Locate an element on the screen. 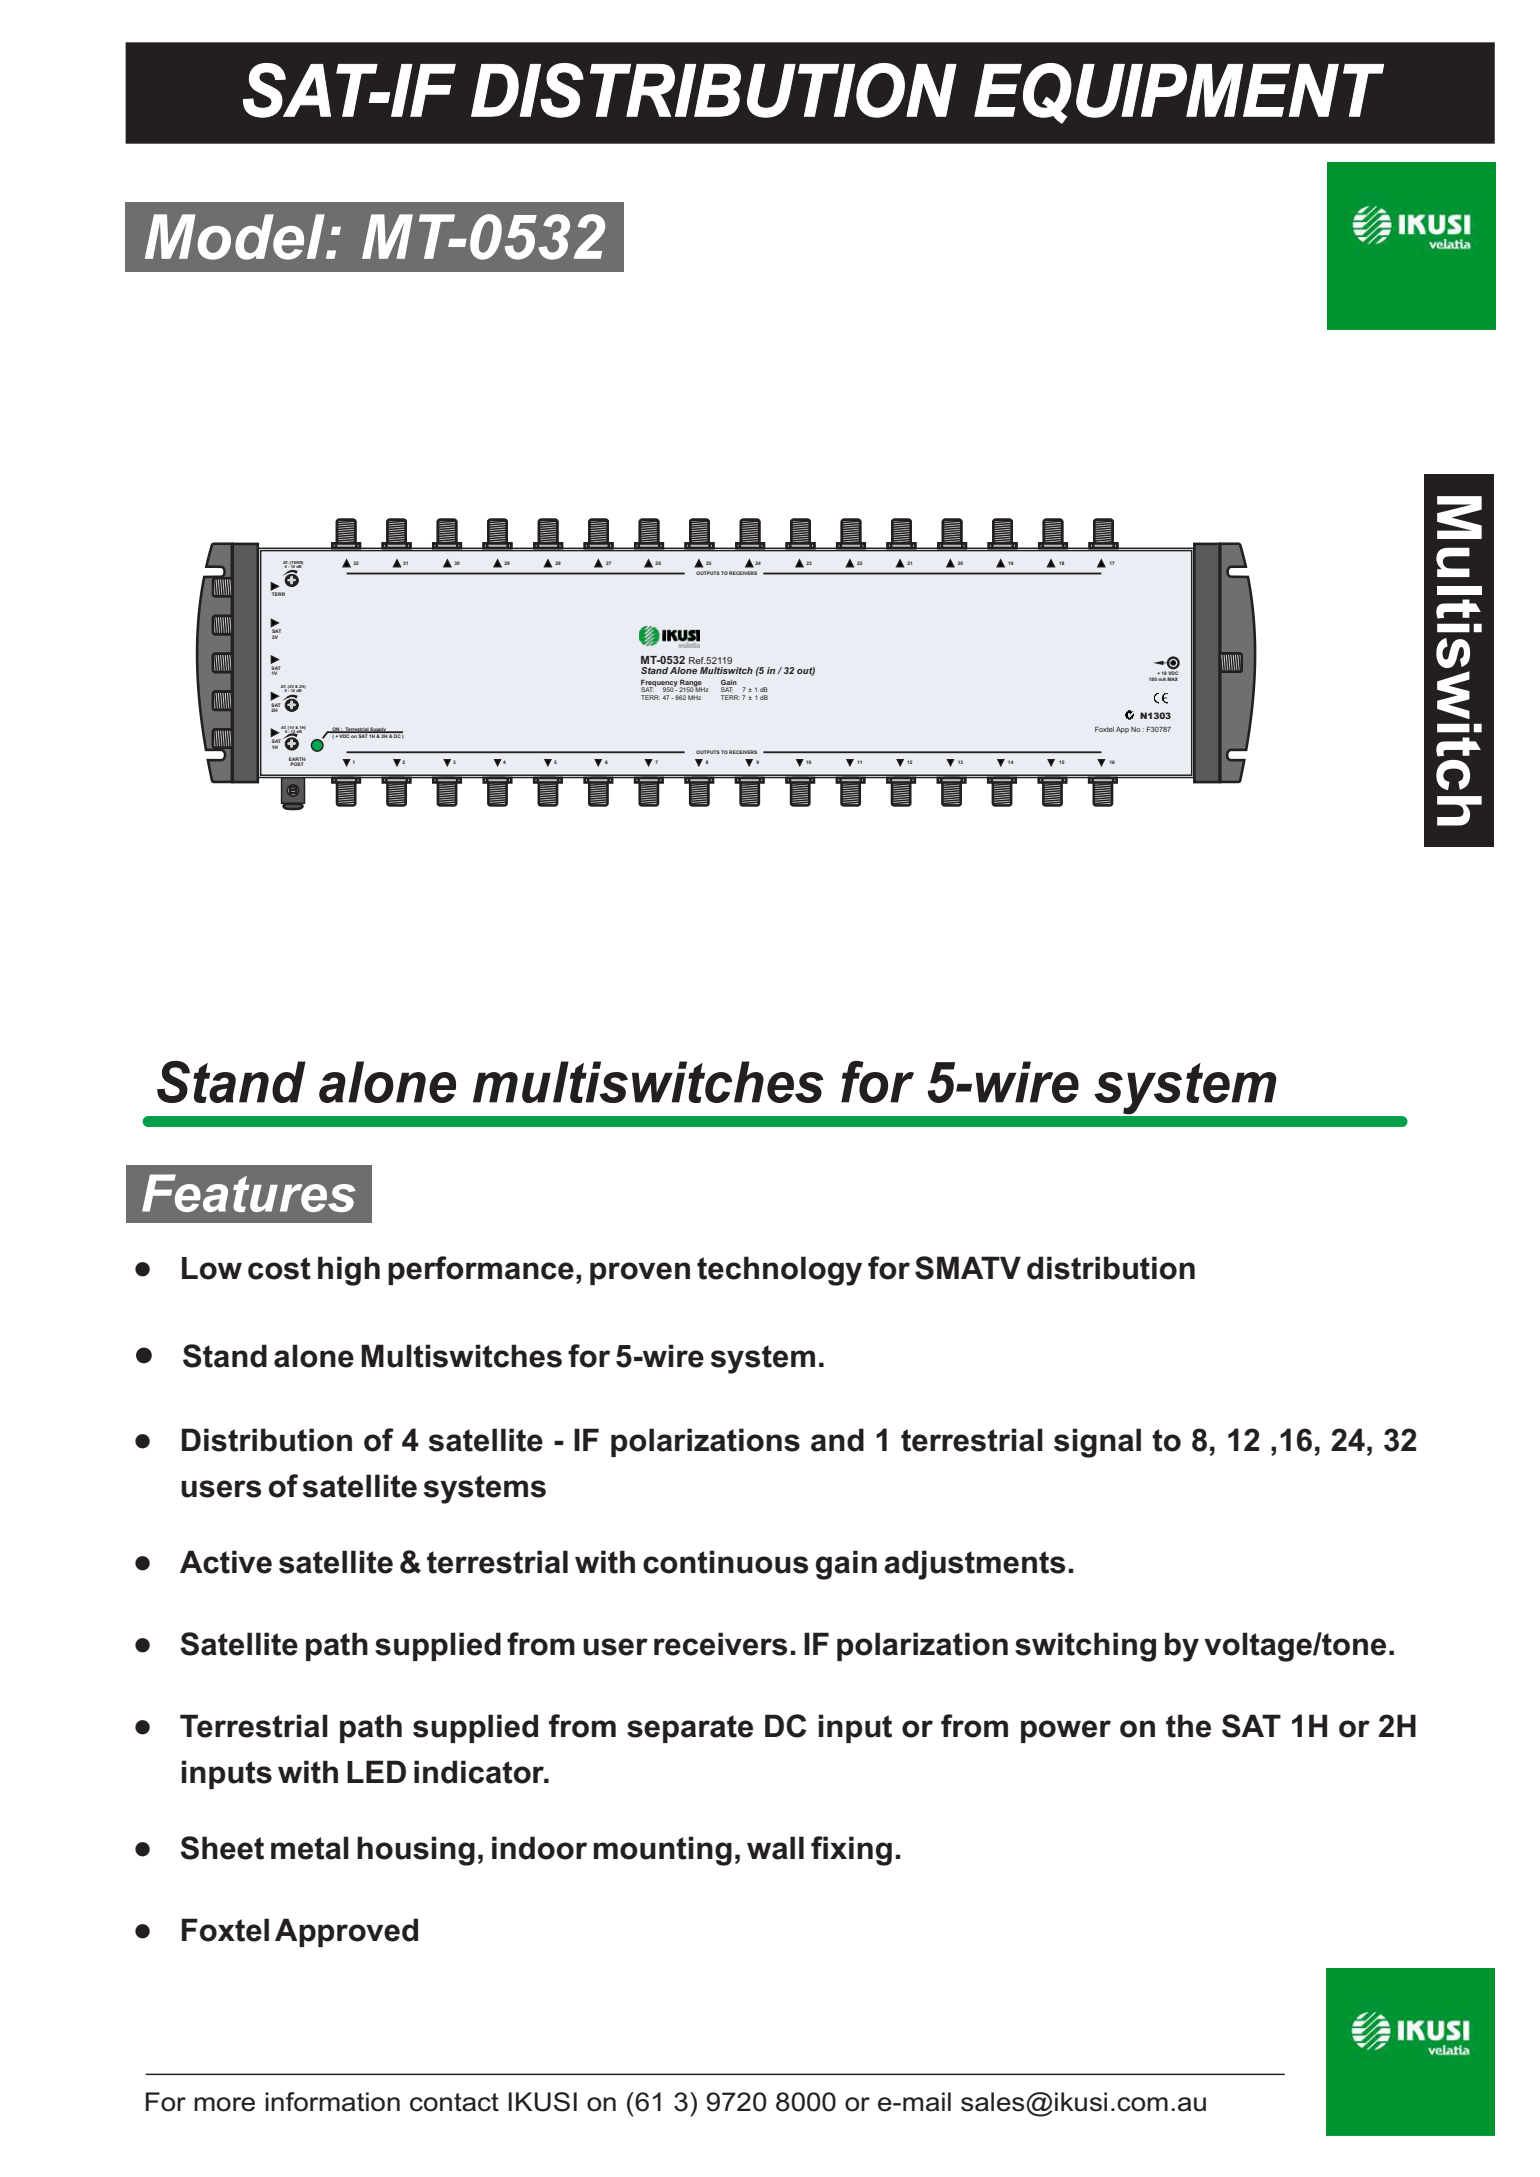 The height and width of the screenshot is (2177, 1540). cost is located at coordinates (279, 1268).
